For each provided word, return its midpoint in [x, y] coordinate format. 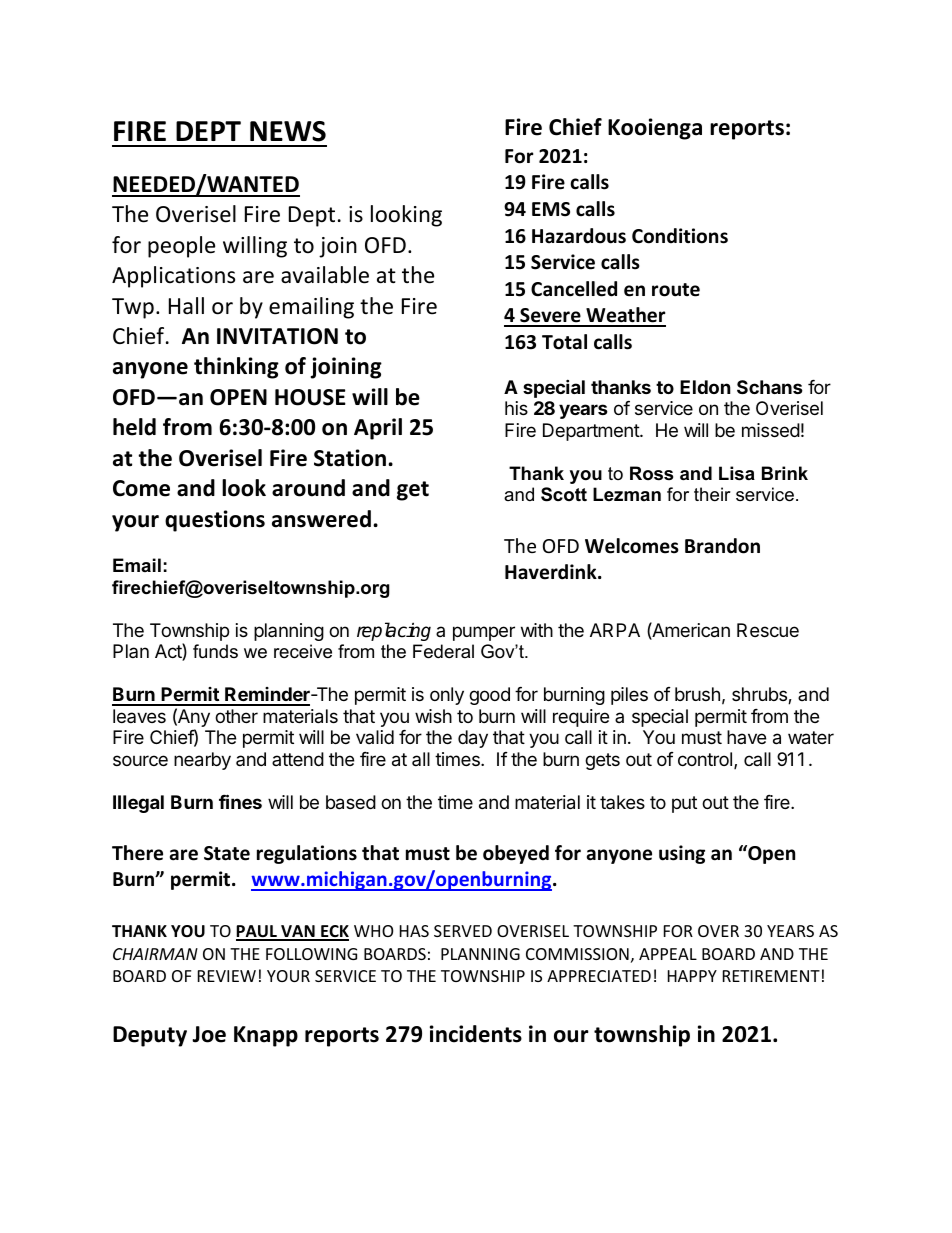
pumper [484, 633]
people [181, 247]
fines [240, 801]
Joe [209, 1034]
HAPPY [692, 976]
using [682, 854]
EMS [551, 209]
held [134, 427]
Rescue [768, 630]
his [516, 408]
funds [215, 651]
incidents [476, 1034]
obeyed [516, 854]
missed [771, 430]
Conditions [680, 236]
